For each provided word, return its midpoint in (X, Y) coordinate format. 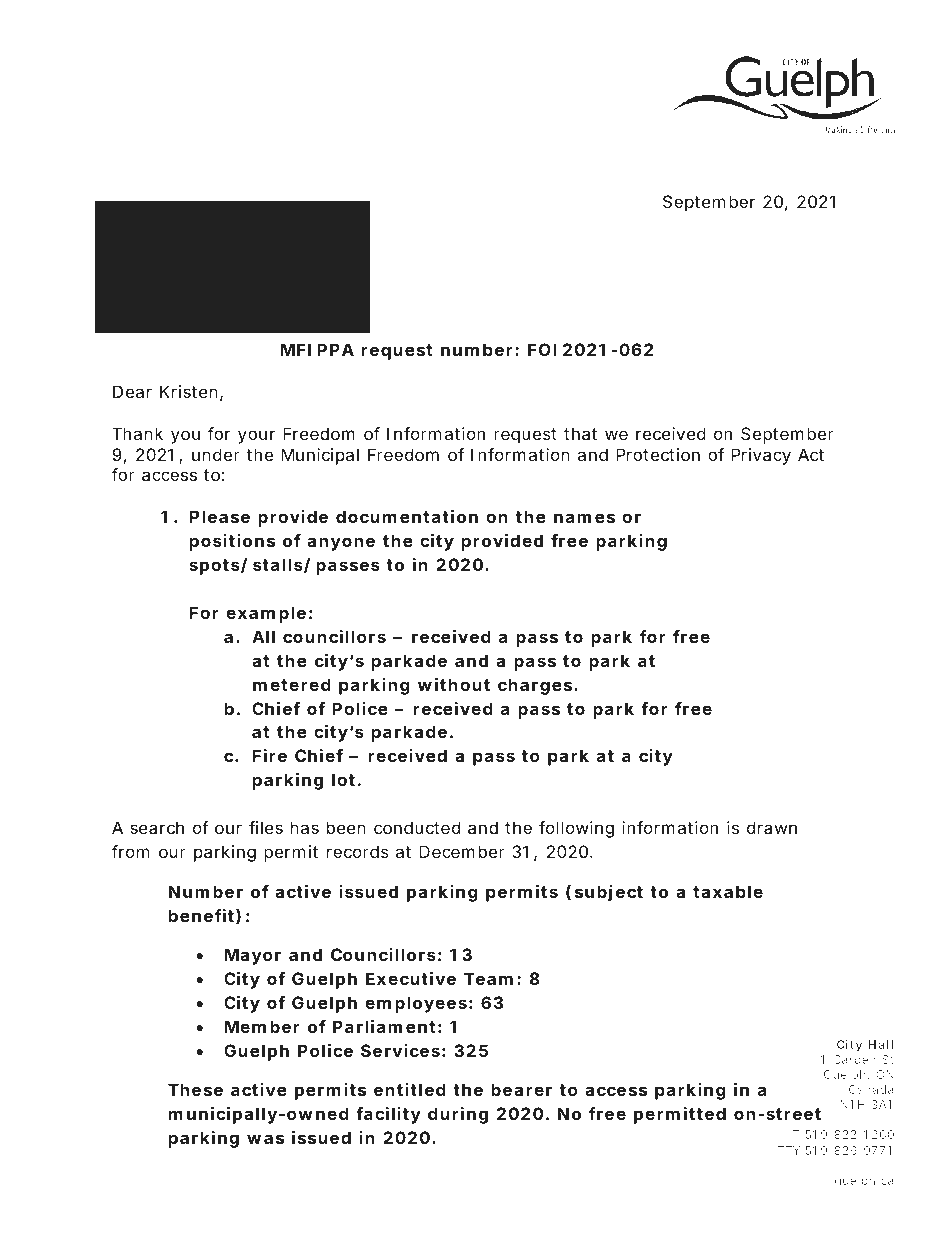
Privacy (761, 456)
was (265, 1139)
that (580, 433)
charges (536, 686)
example (266, 614)
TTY (788, 1150)
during (458, 1115)
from (130, 851)
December (462, 851)
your (256, 437)
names (584, 518)
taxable (728, 891)
